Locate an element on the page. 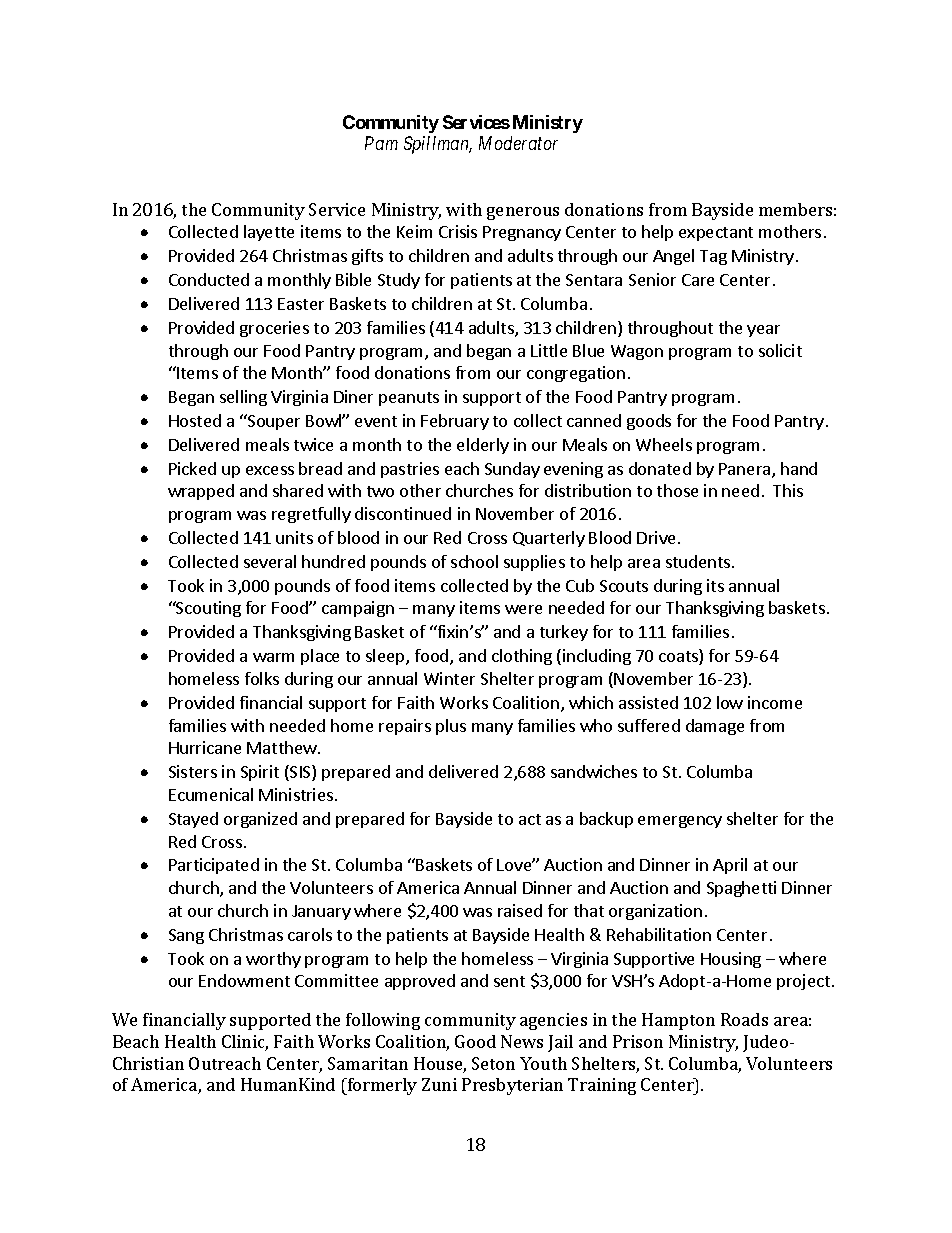 The width and height of the page is (952, 1233). Moderator is located at coordinates (518, 143).
